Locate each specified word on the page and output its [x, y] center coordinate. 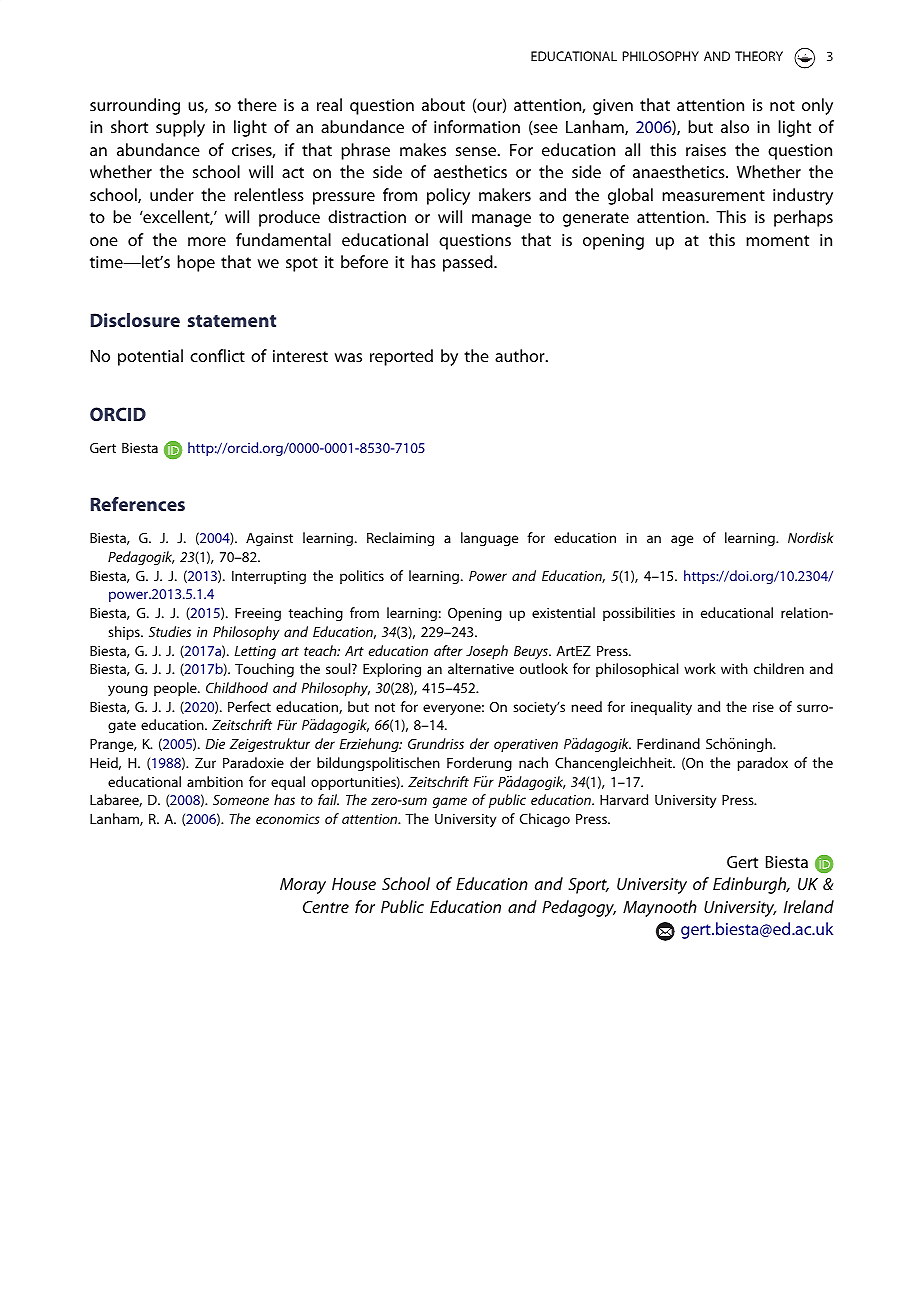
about [443, 104]
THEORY [759, 56]
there [257, 104]
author [521, 355]
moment [777, 240]
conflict [217, 355]
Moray [303, 886]
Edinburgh [751, 885]
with [734, 668]
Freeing [258, 614]
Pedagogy [579, 908]
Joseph [487, 652]
